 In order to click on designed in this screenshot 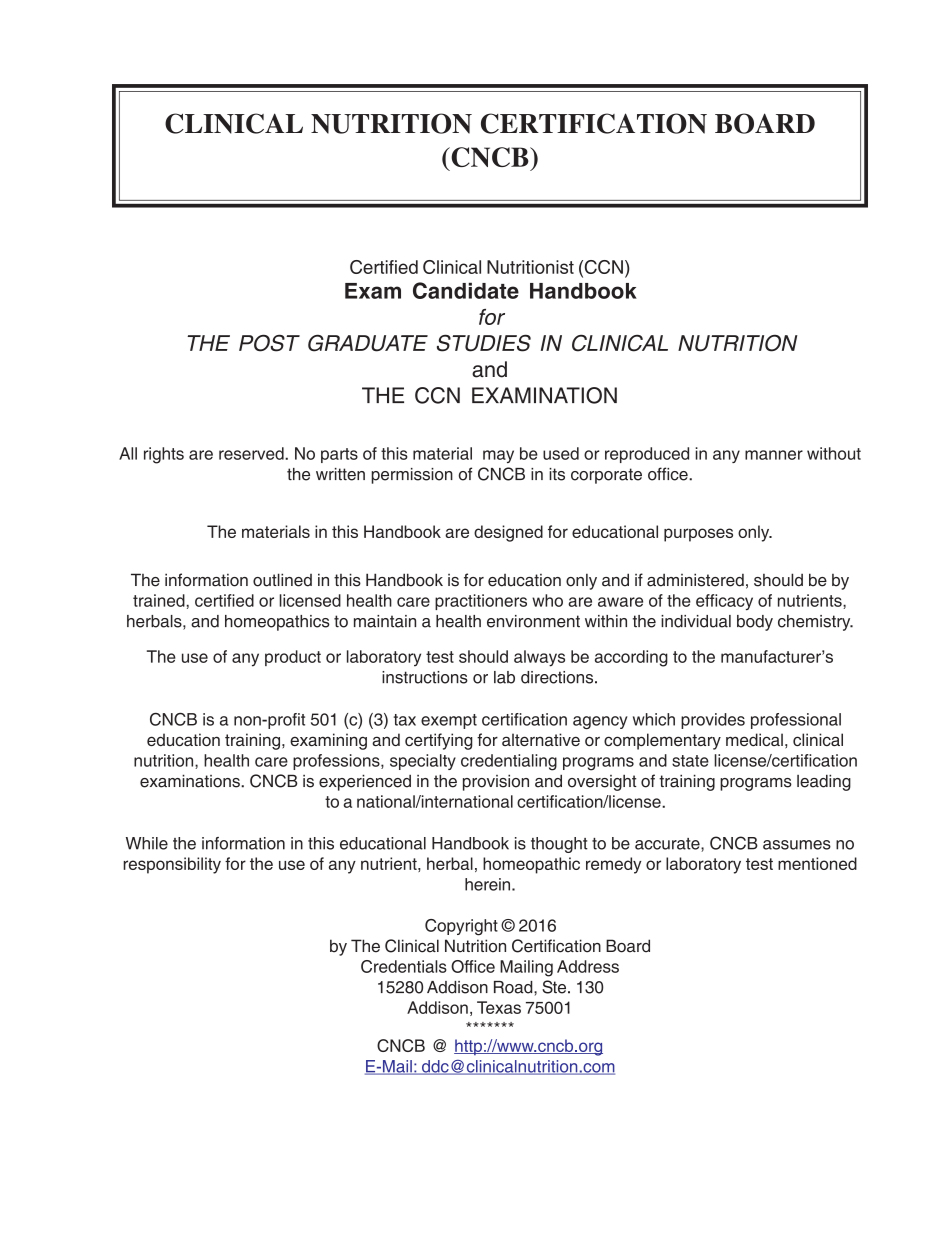, I will do `click(508, 533)`.
